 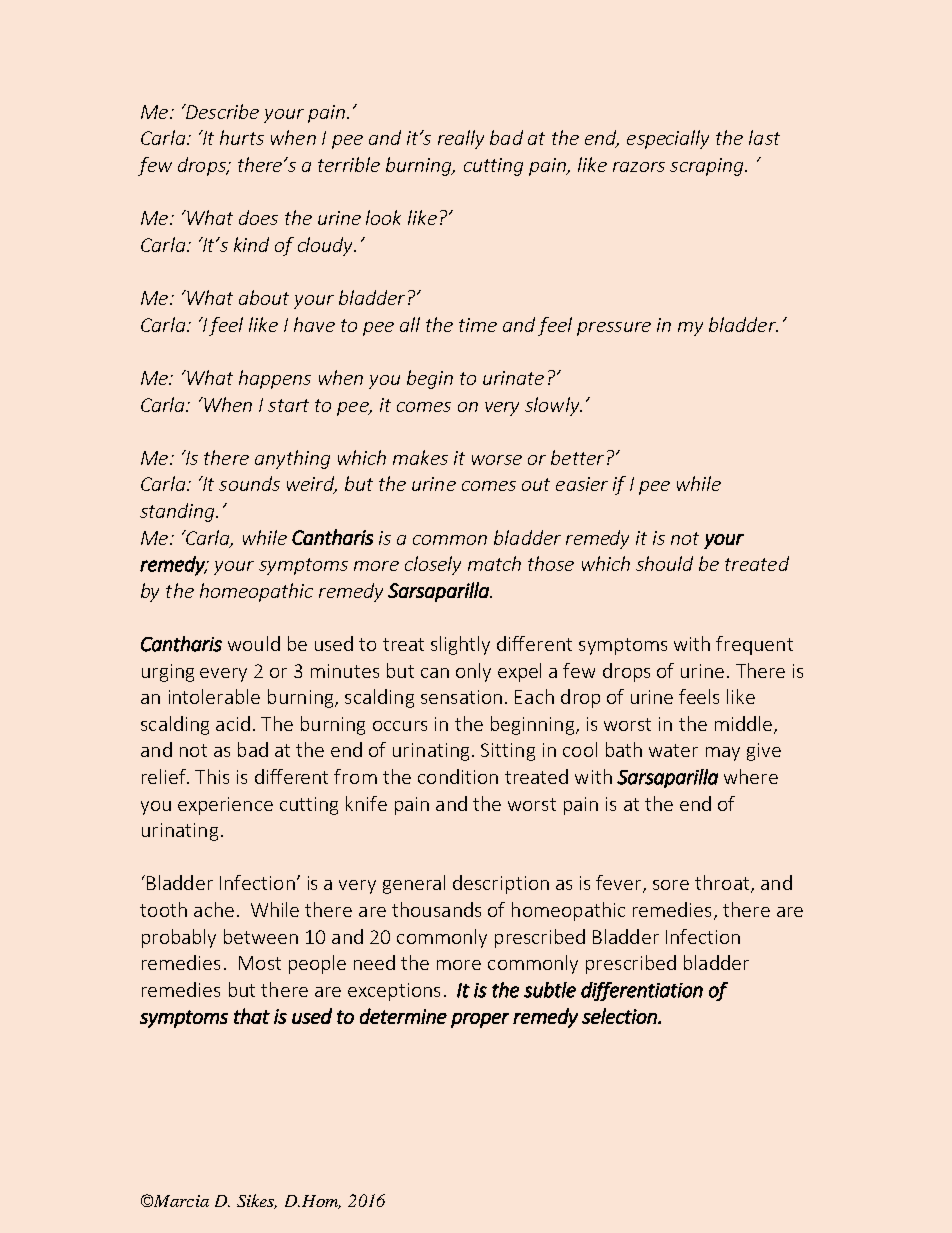 I want to click on start, so click(x=288, y=405).
